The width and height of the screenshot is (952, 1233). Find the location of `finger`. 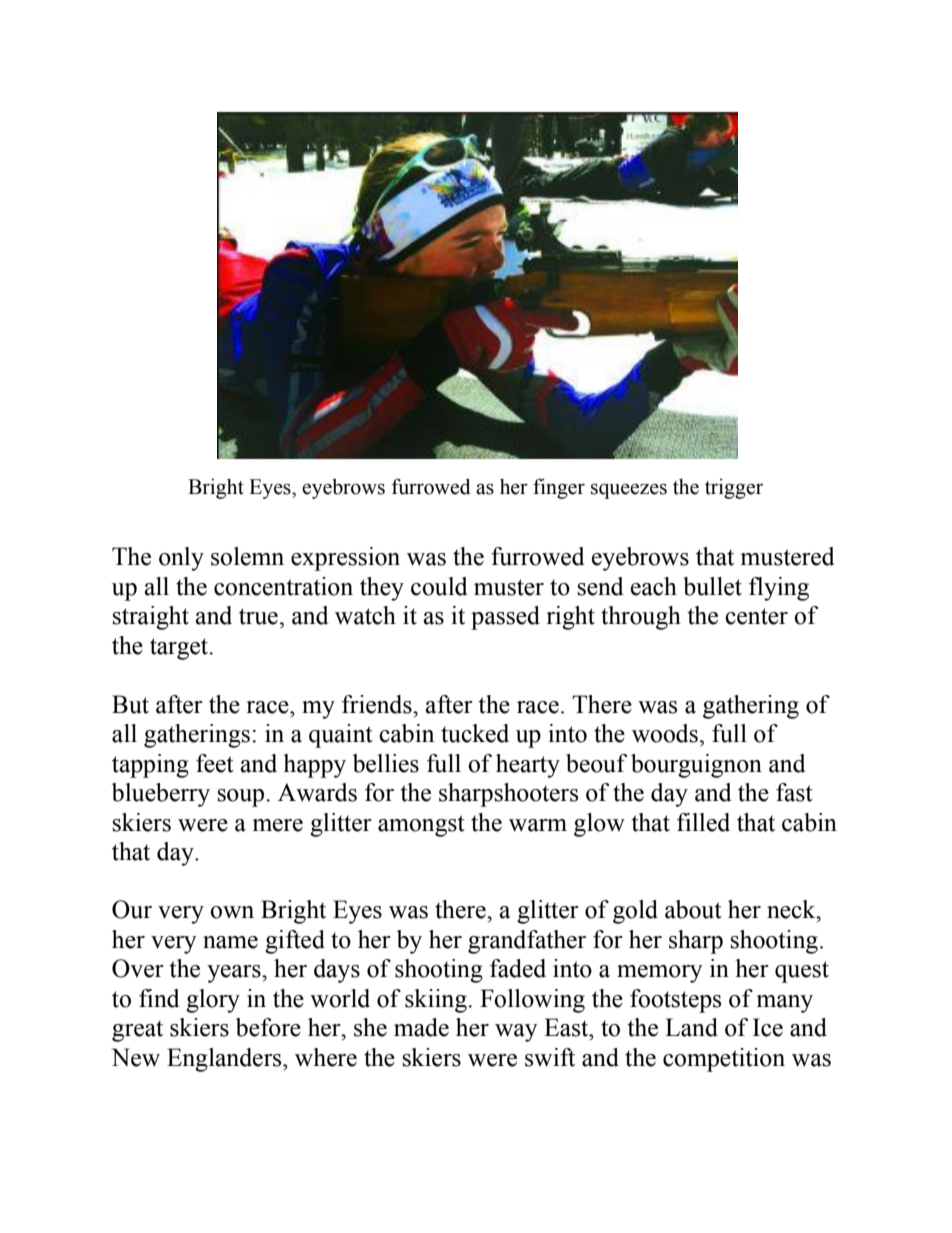

finger is located at coordinates (559, 488).
